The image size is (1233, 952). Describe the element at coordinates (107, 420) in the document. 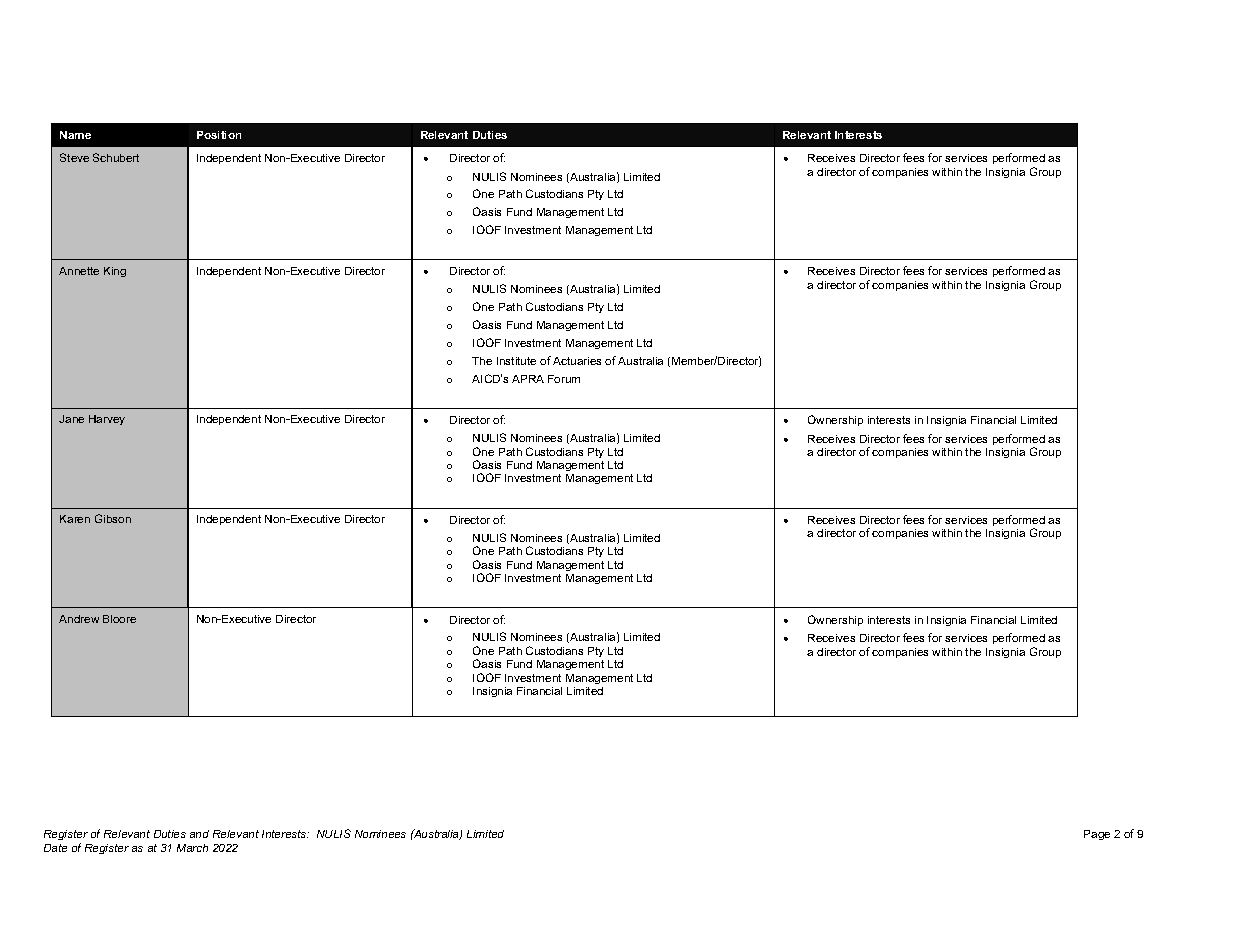

I see `Harvey` at that location.
